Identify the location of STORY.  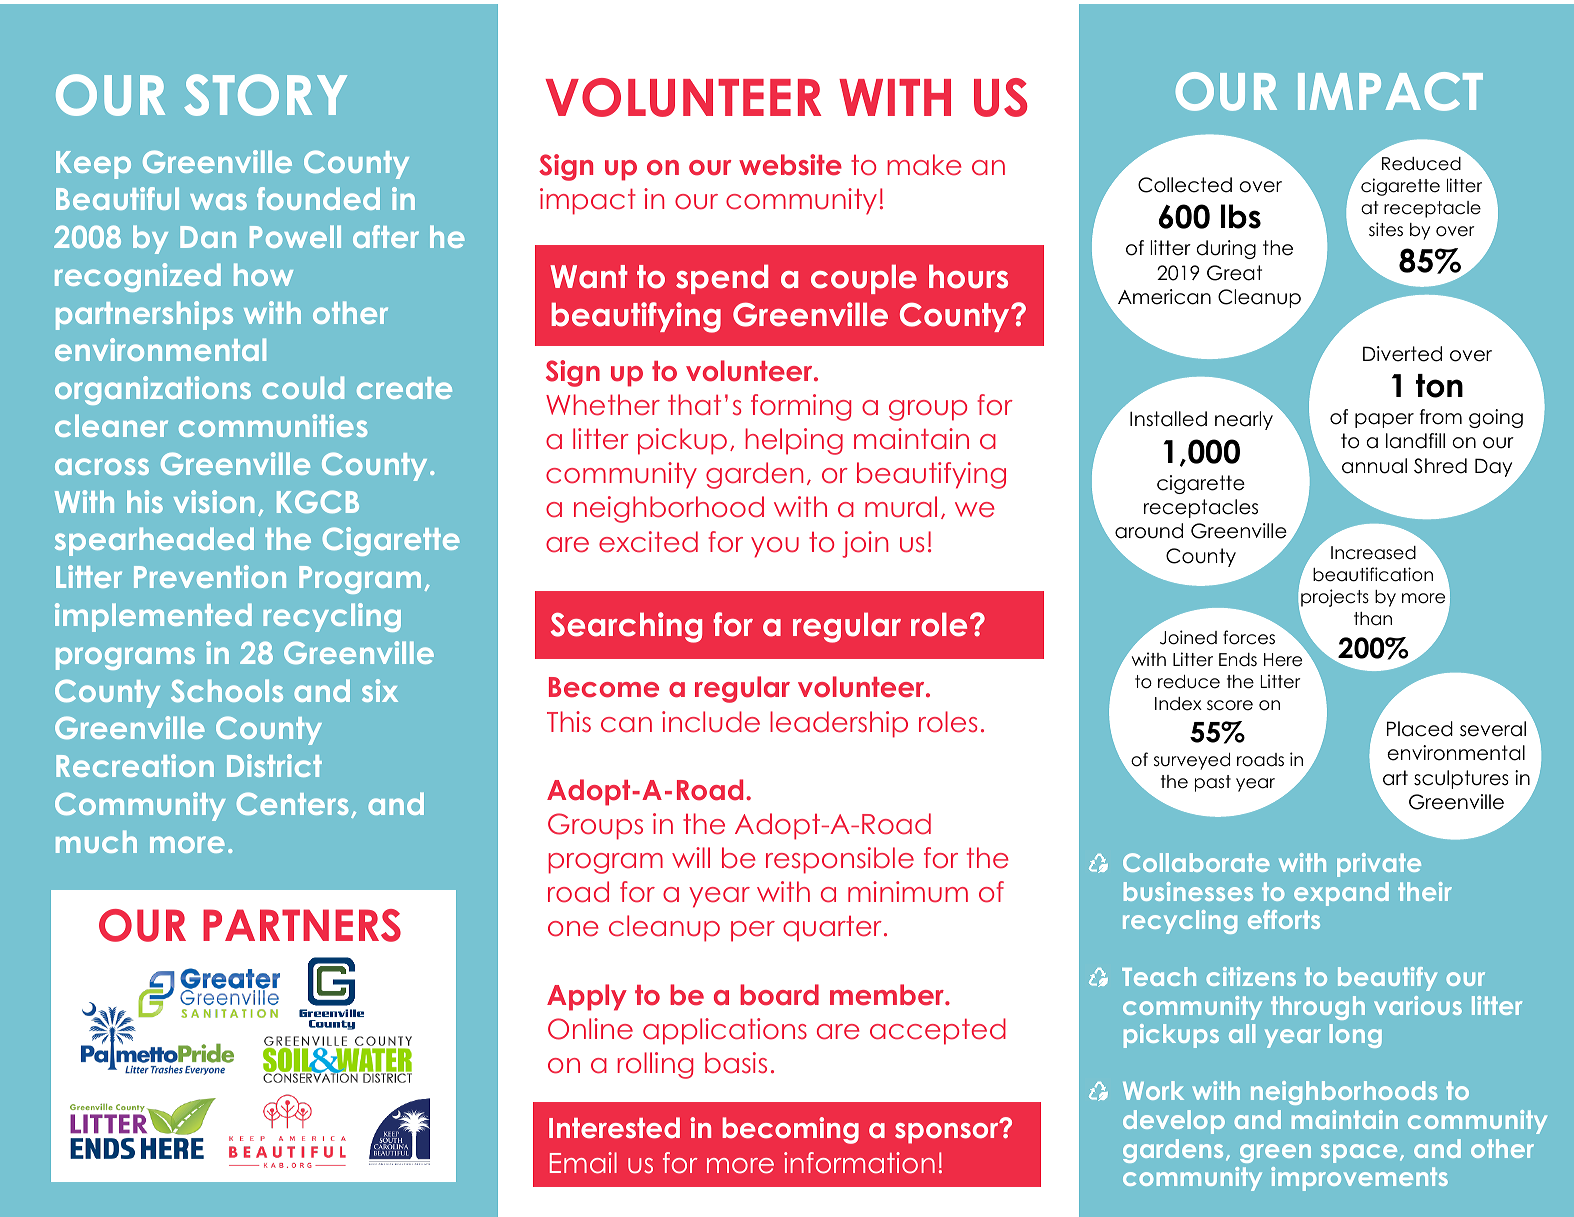
(265, 95).
